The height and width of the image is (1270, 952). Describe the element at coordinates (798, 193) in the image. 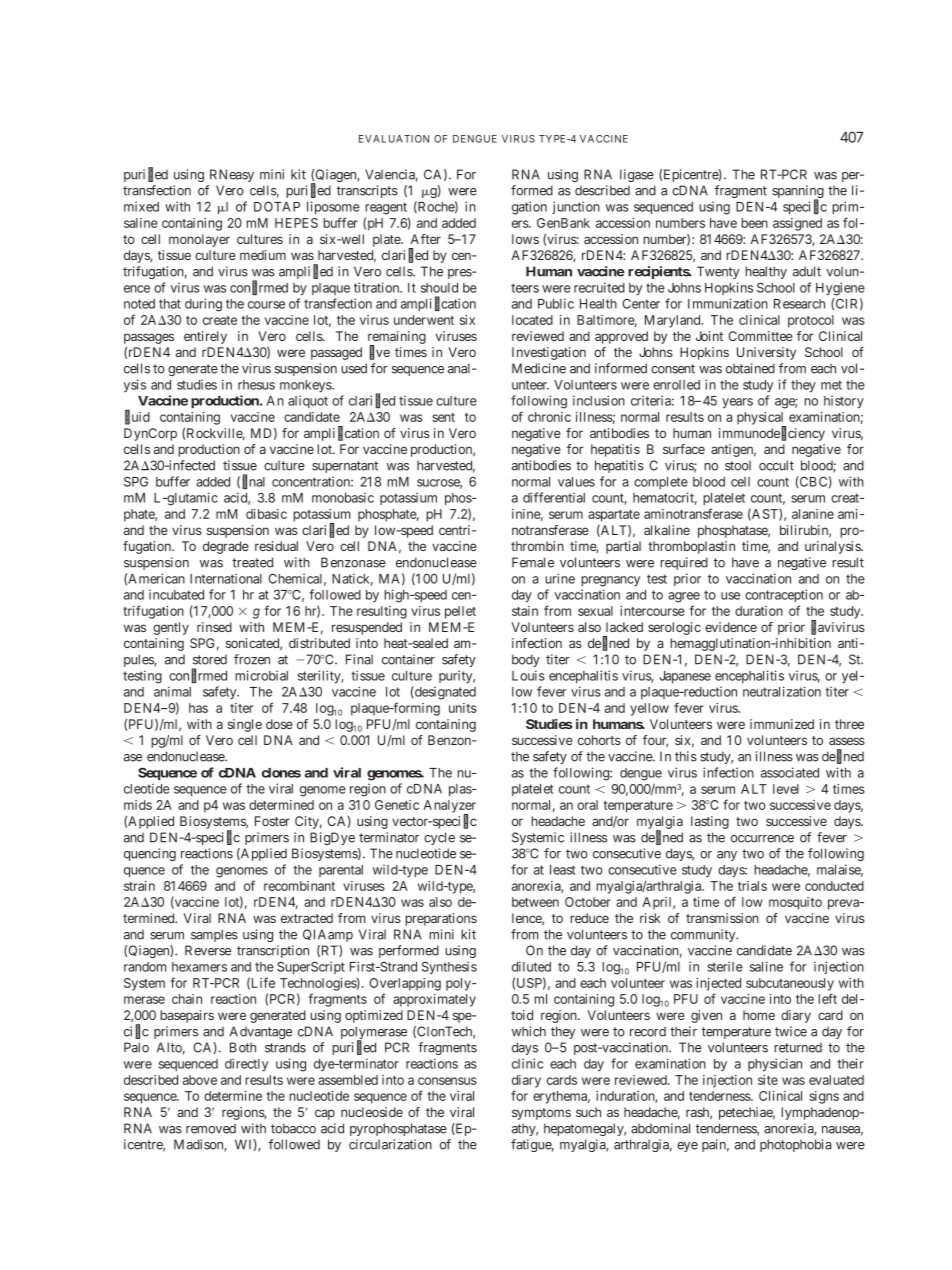

I see `spanning` at that location.
